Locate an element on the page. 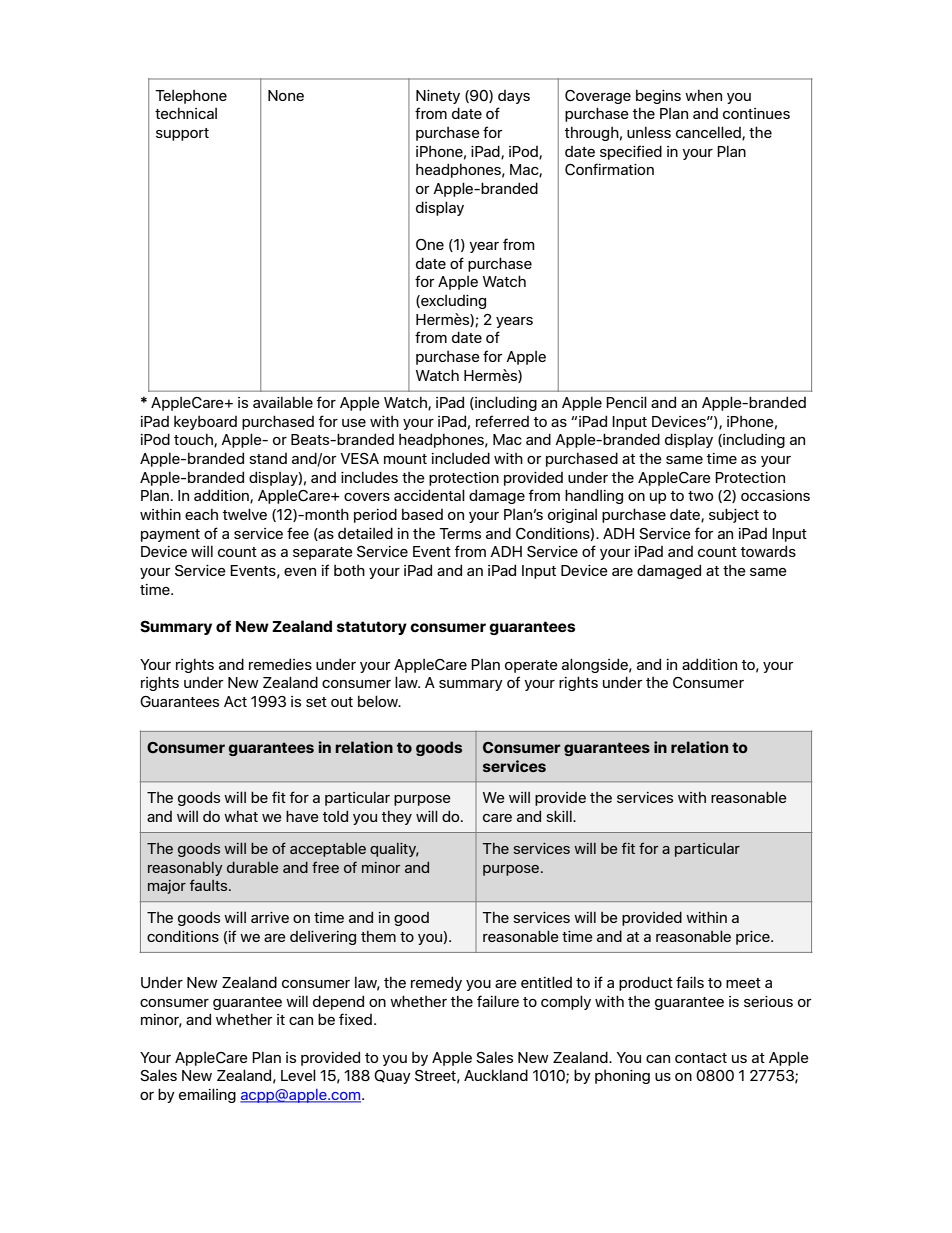 Image resolution: width=952 pixels, height=1233 pixels. remedies is located at coordinates (280, 664).
